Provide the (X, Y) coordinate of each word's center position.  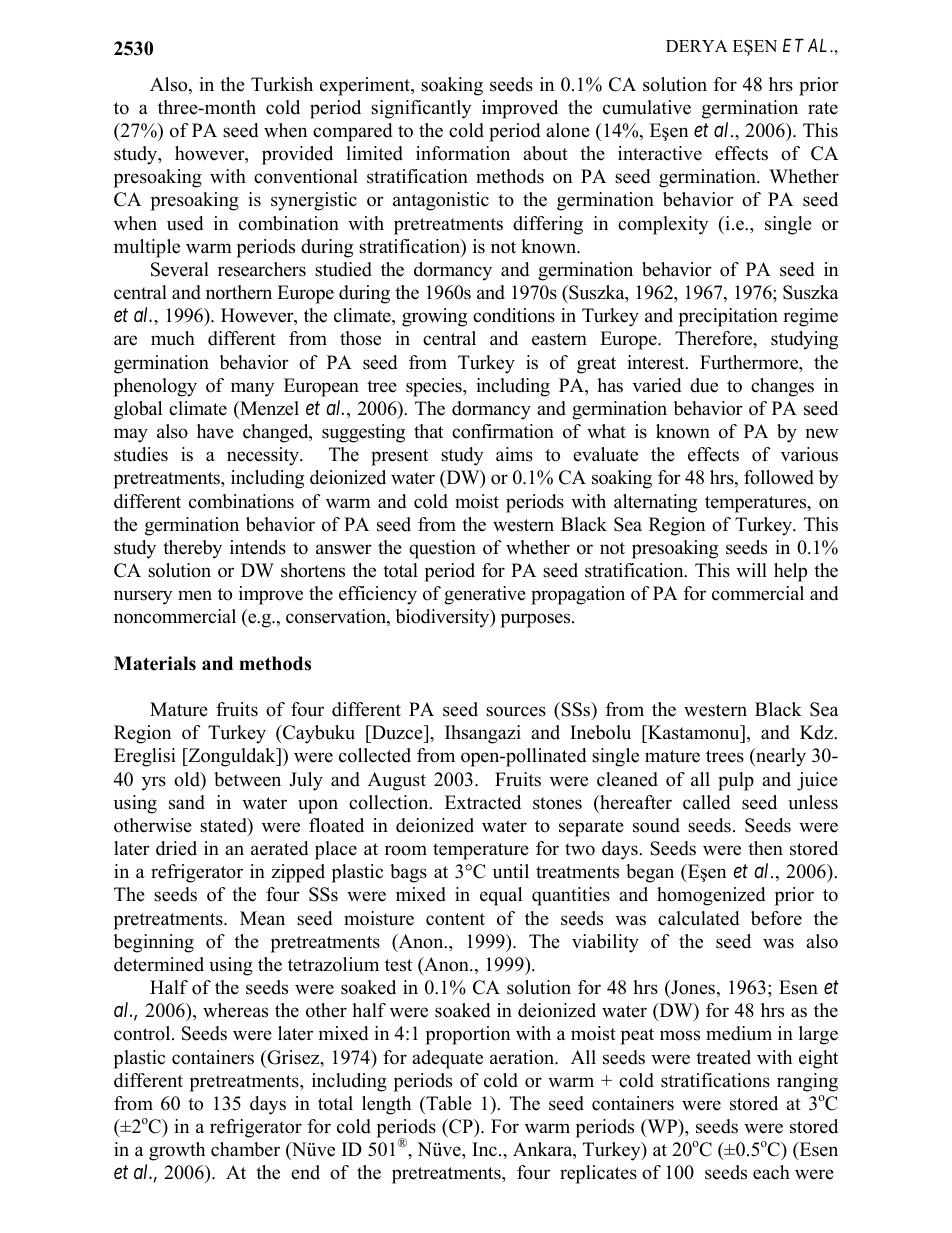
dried (176, 848)
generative (485, 595)
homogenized (711, 896)
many (252, 389)
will (751, 570)
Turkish (282, 84)
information (463, 153)
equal (501, 896)
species (435, 387)
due (704, 385)
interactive (660, 153)
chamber (245, 1149)
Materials (155, 663)
